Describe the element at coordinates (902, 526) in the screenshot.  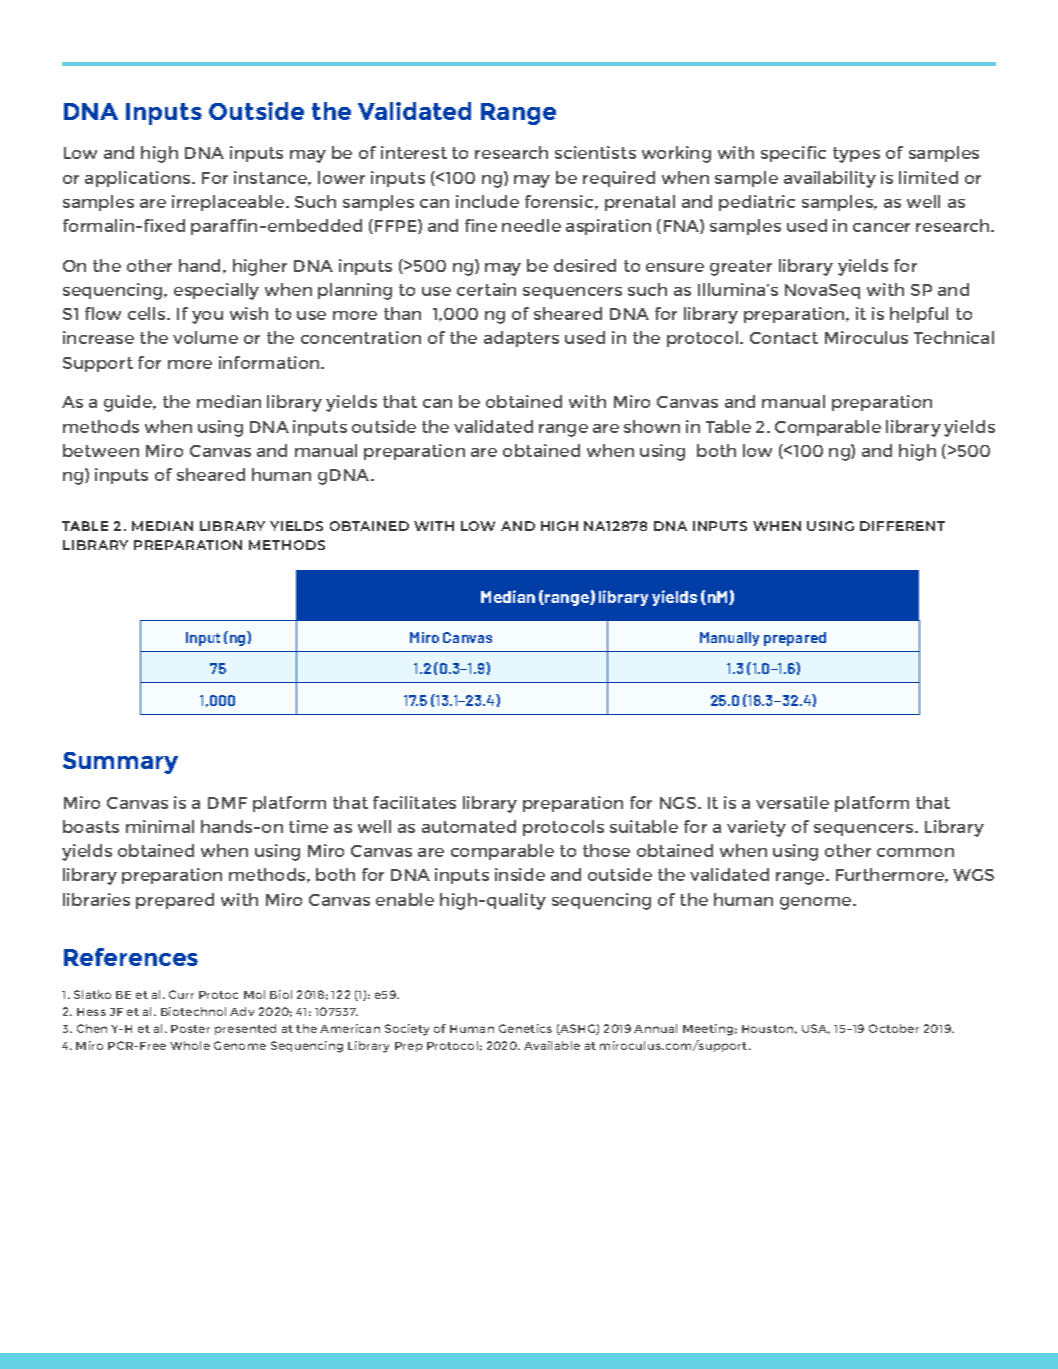
I see `DIFFERENT` at that location.
